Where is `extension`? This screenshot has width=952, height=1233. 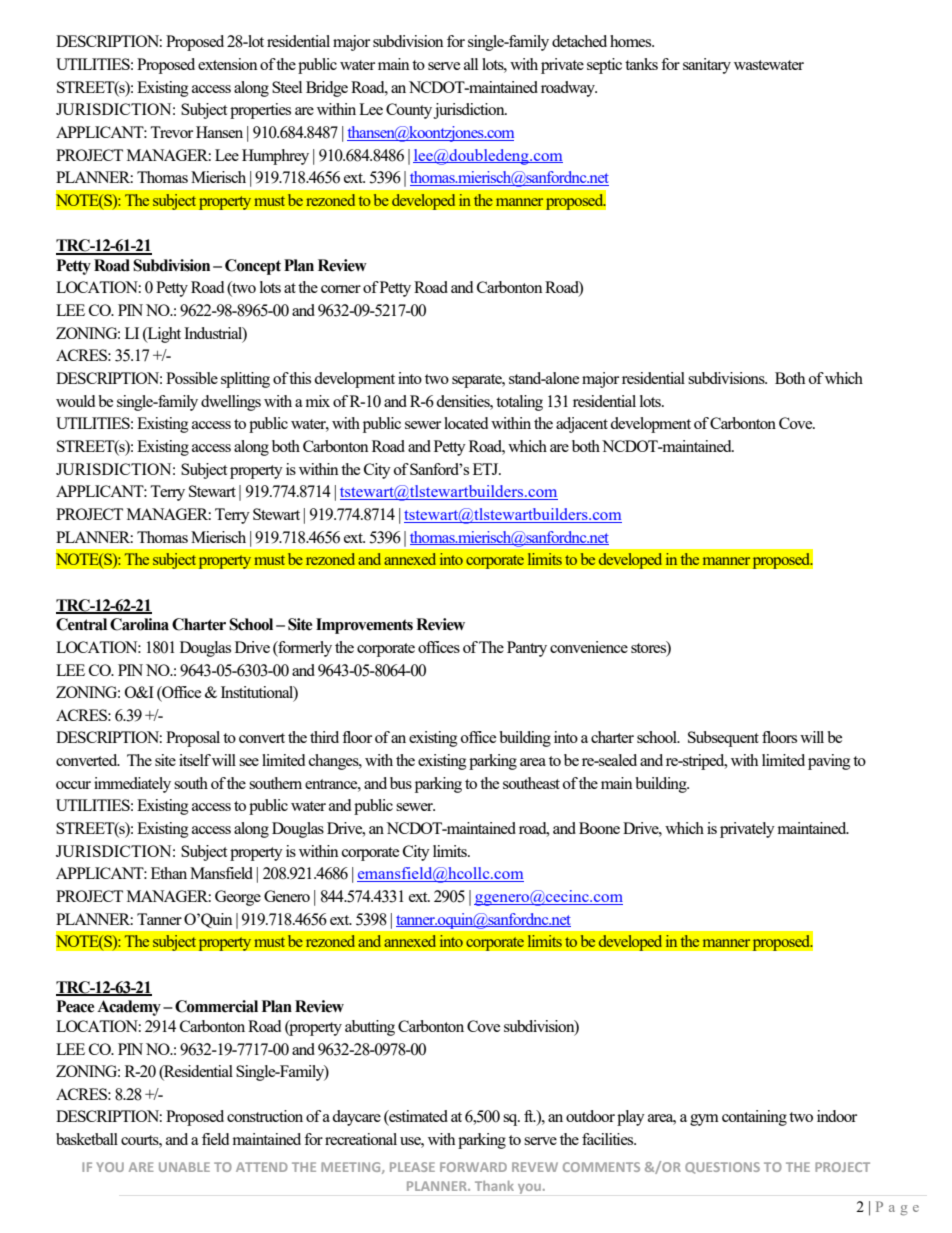
extension is located at coordinates (228, 64).
